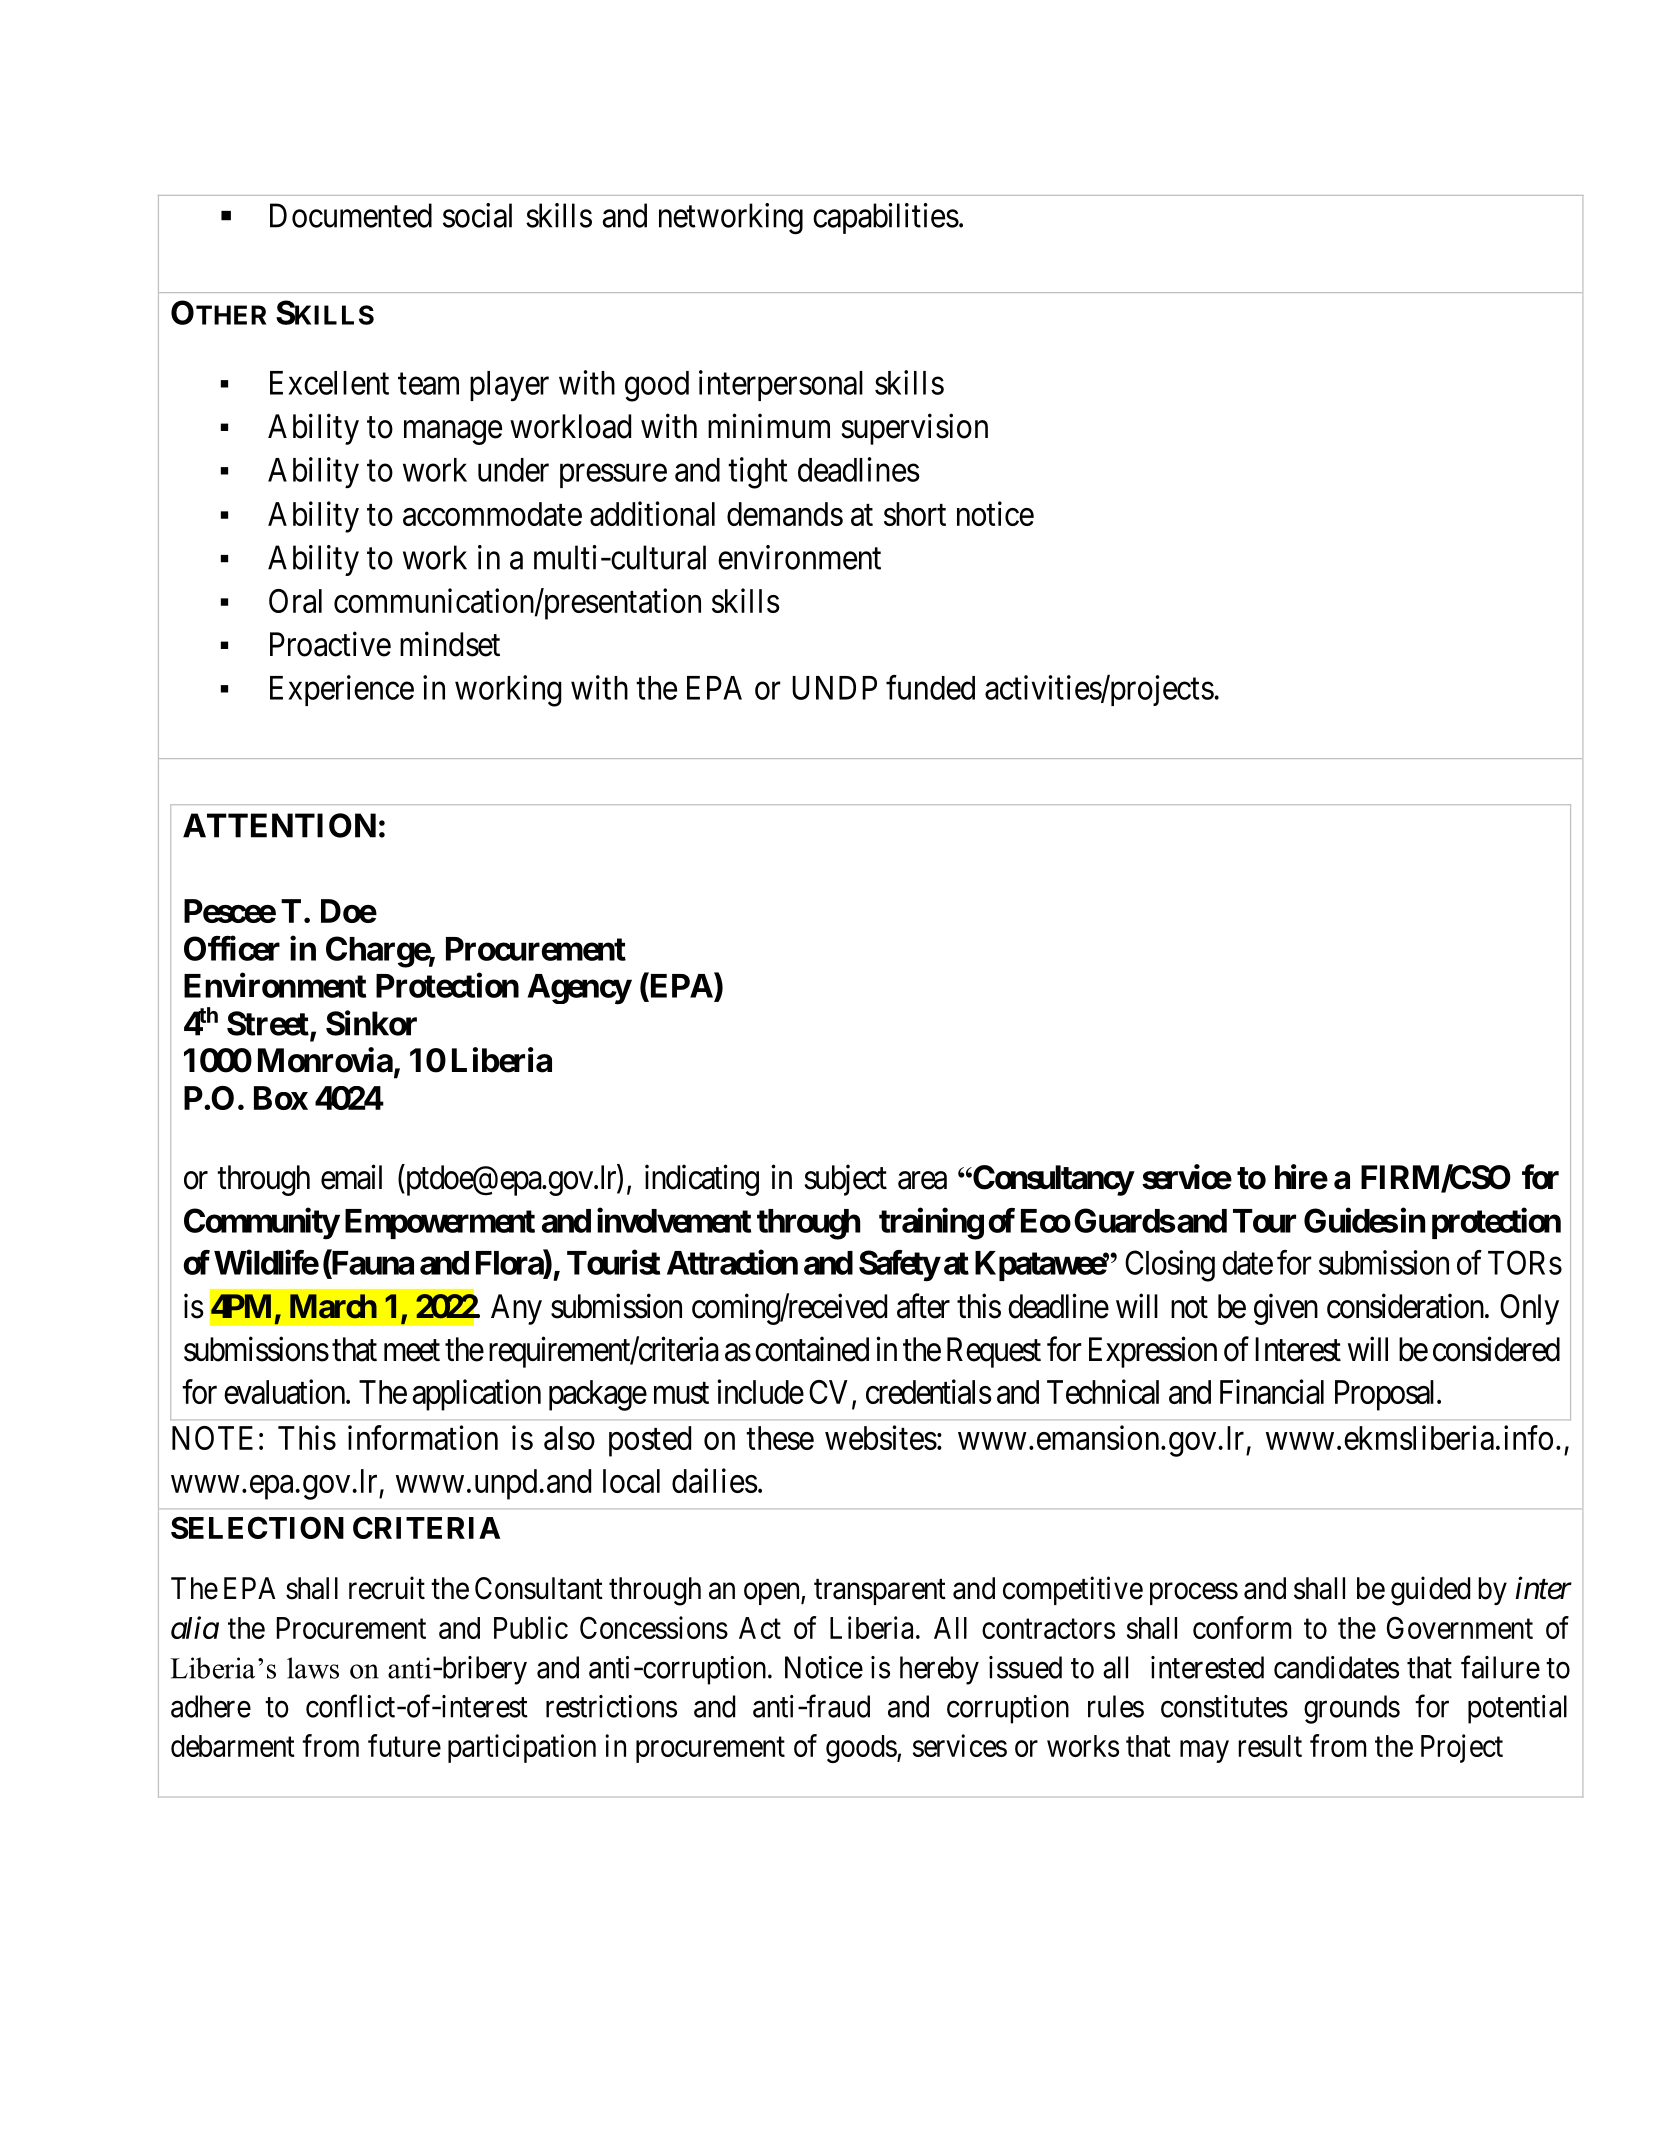 The image size is (1655, 2141). Describe the element at coordinates (915, 514) in the screenshot. I see `short` at that location.
